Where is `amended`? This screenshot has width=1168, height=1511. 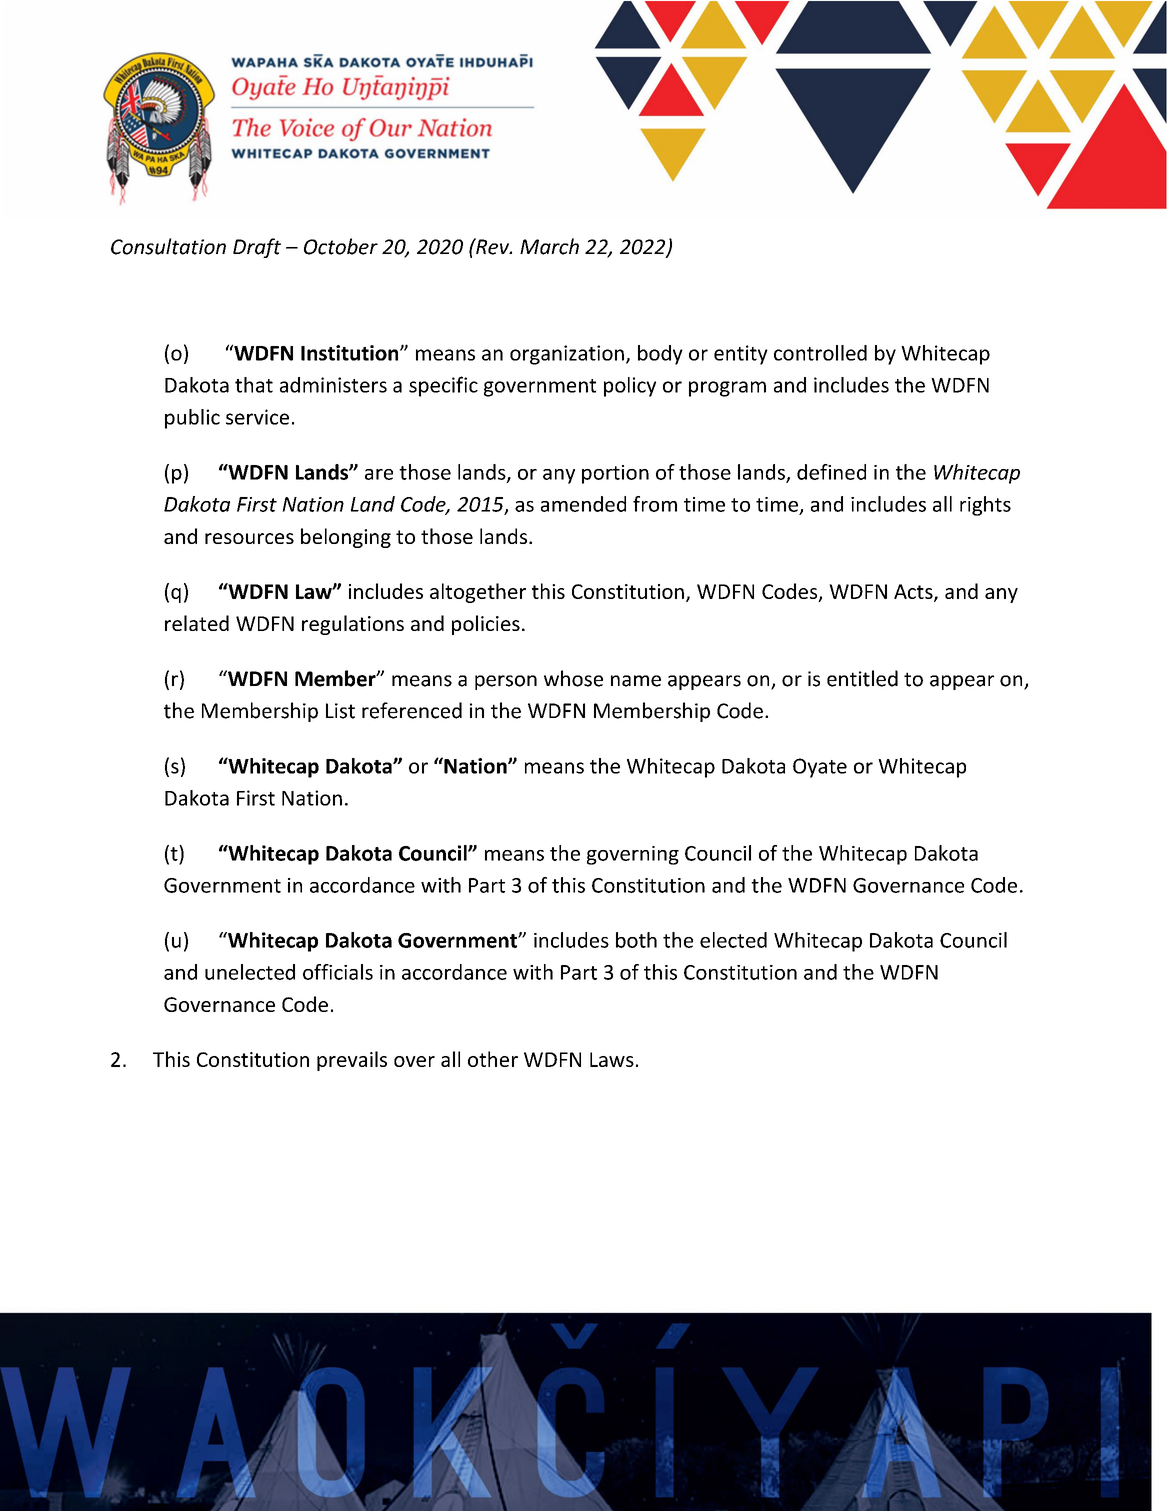 amended is located at coordinates (583, 504).
